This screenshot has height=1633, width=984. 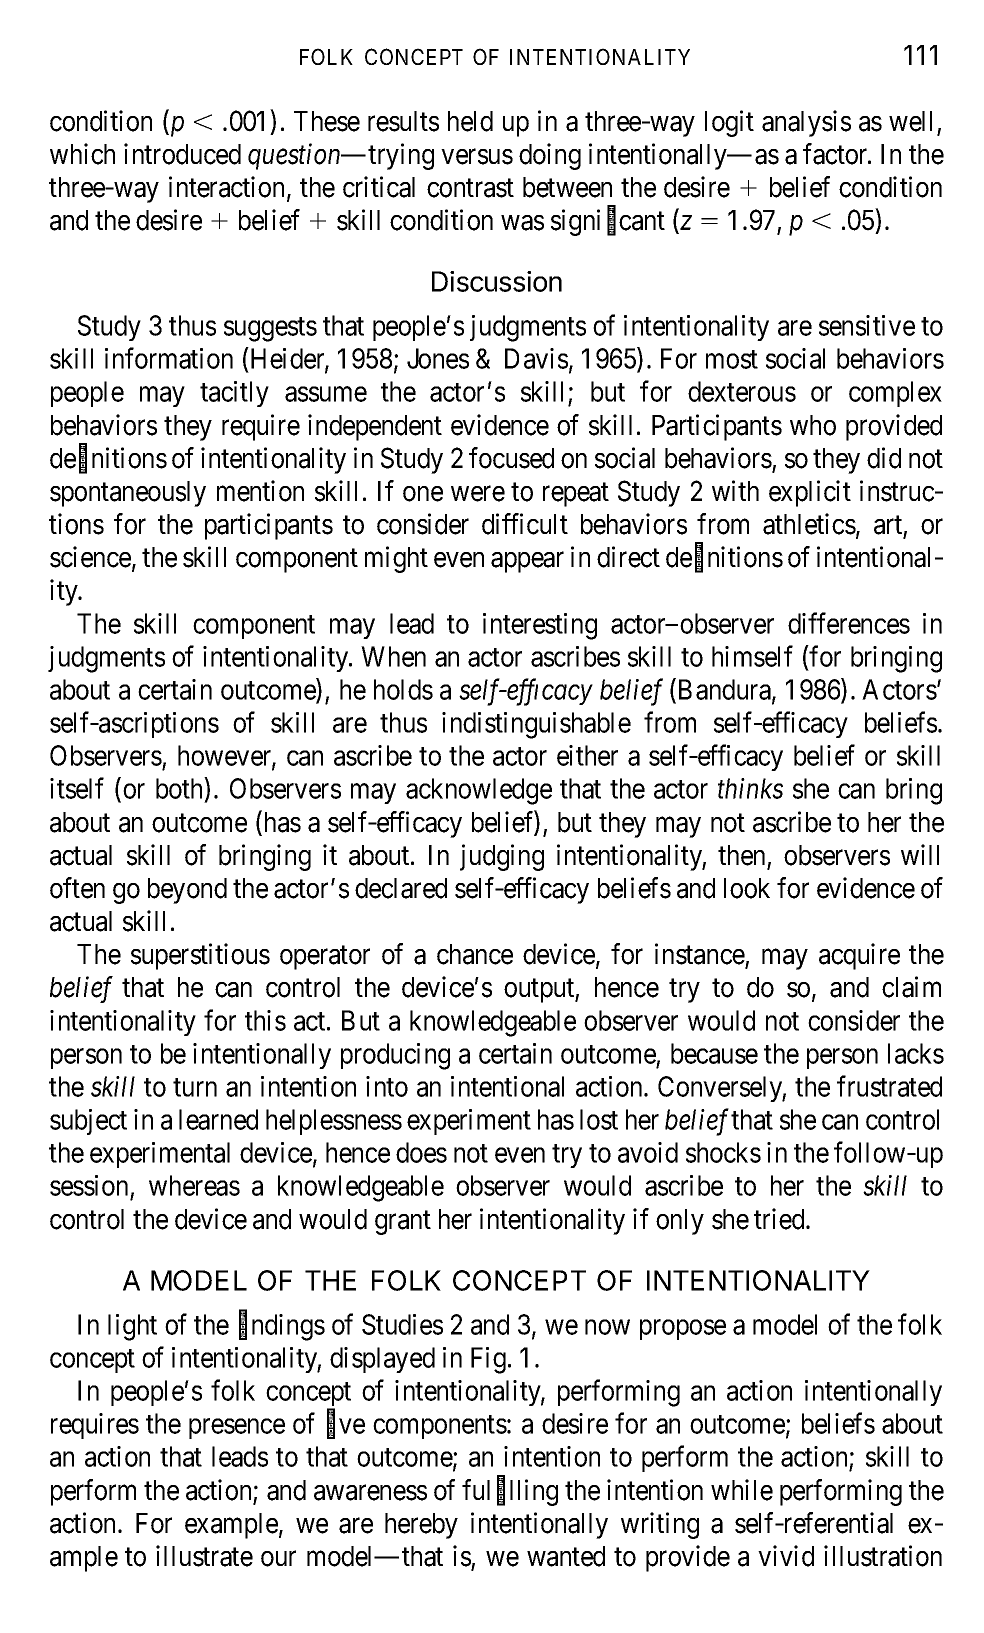 I want to click on science, so click(x=90, y=557).
